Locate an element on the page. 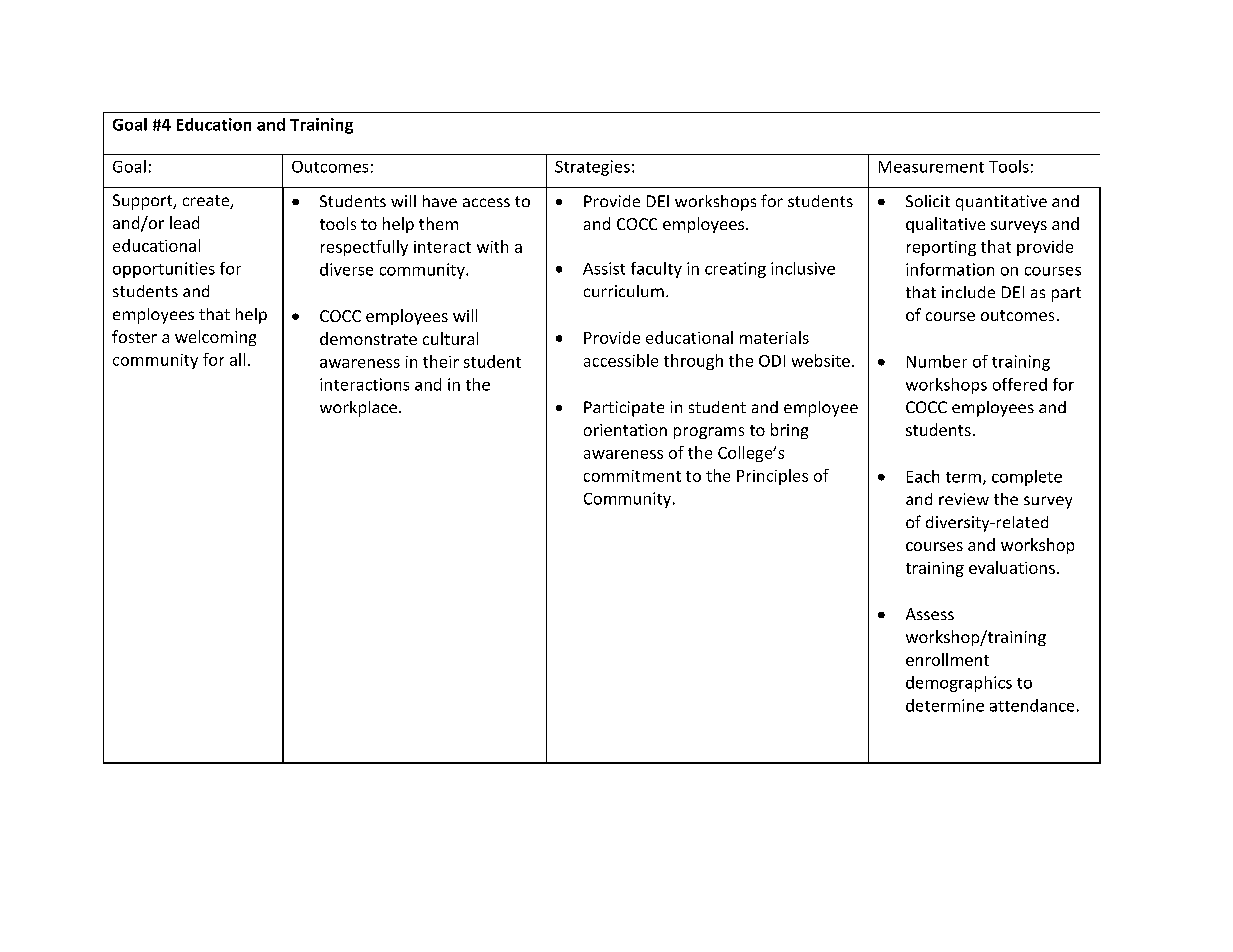 This page has height=952, width=1233. Measurement is located at coordinates (931, 167).
